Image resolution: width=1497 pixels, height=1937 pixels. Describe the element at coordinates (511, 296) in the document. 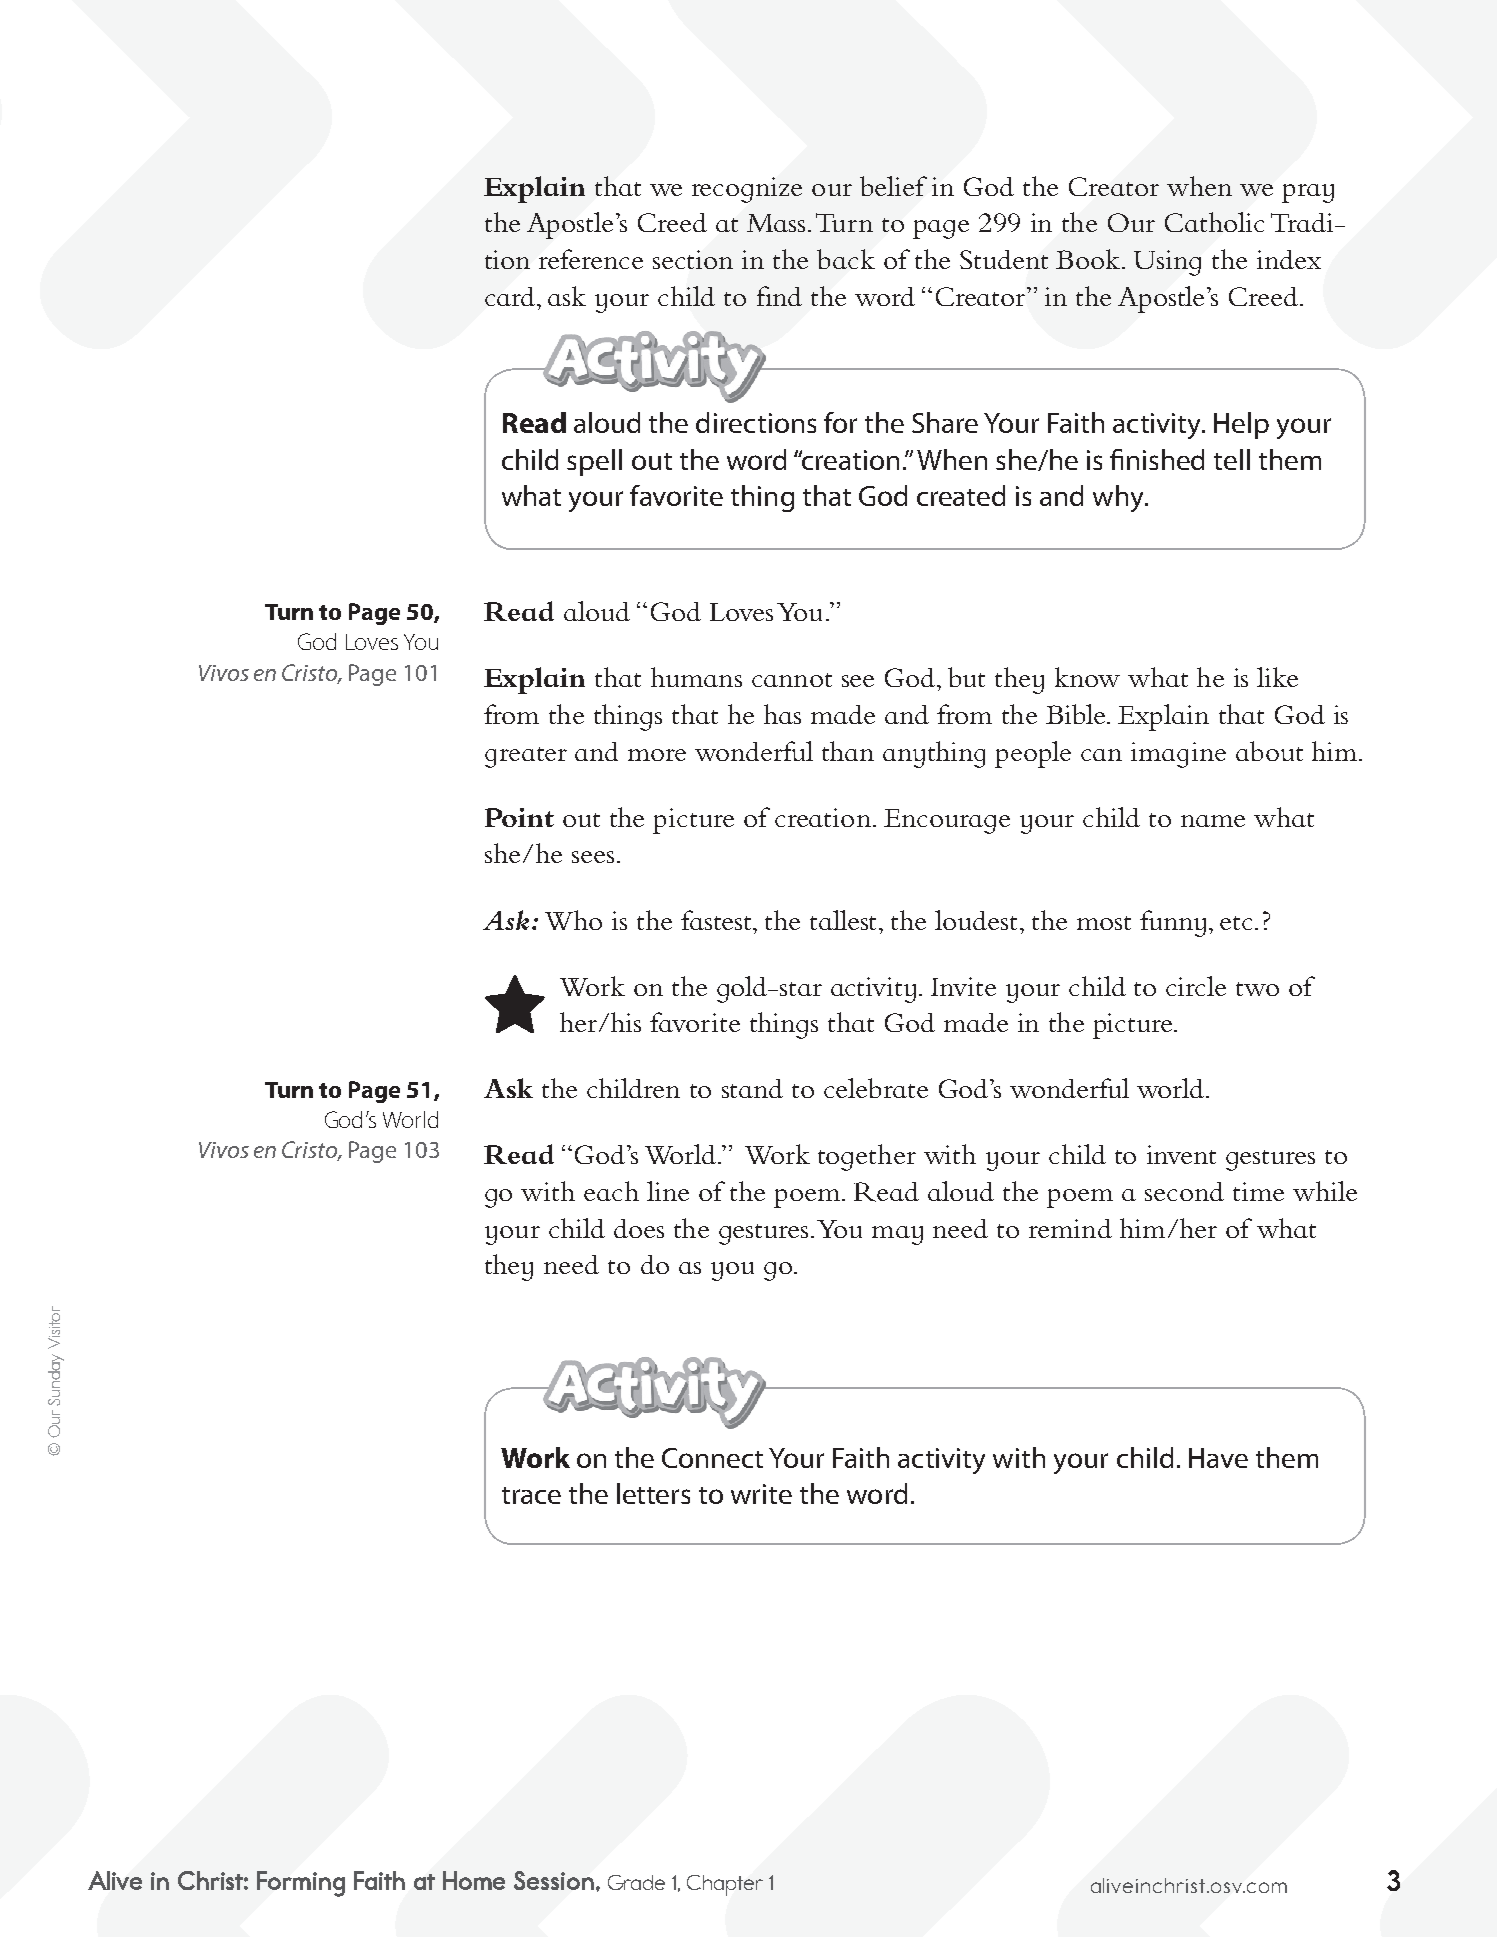

I see `card` at that location.
